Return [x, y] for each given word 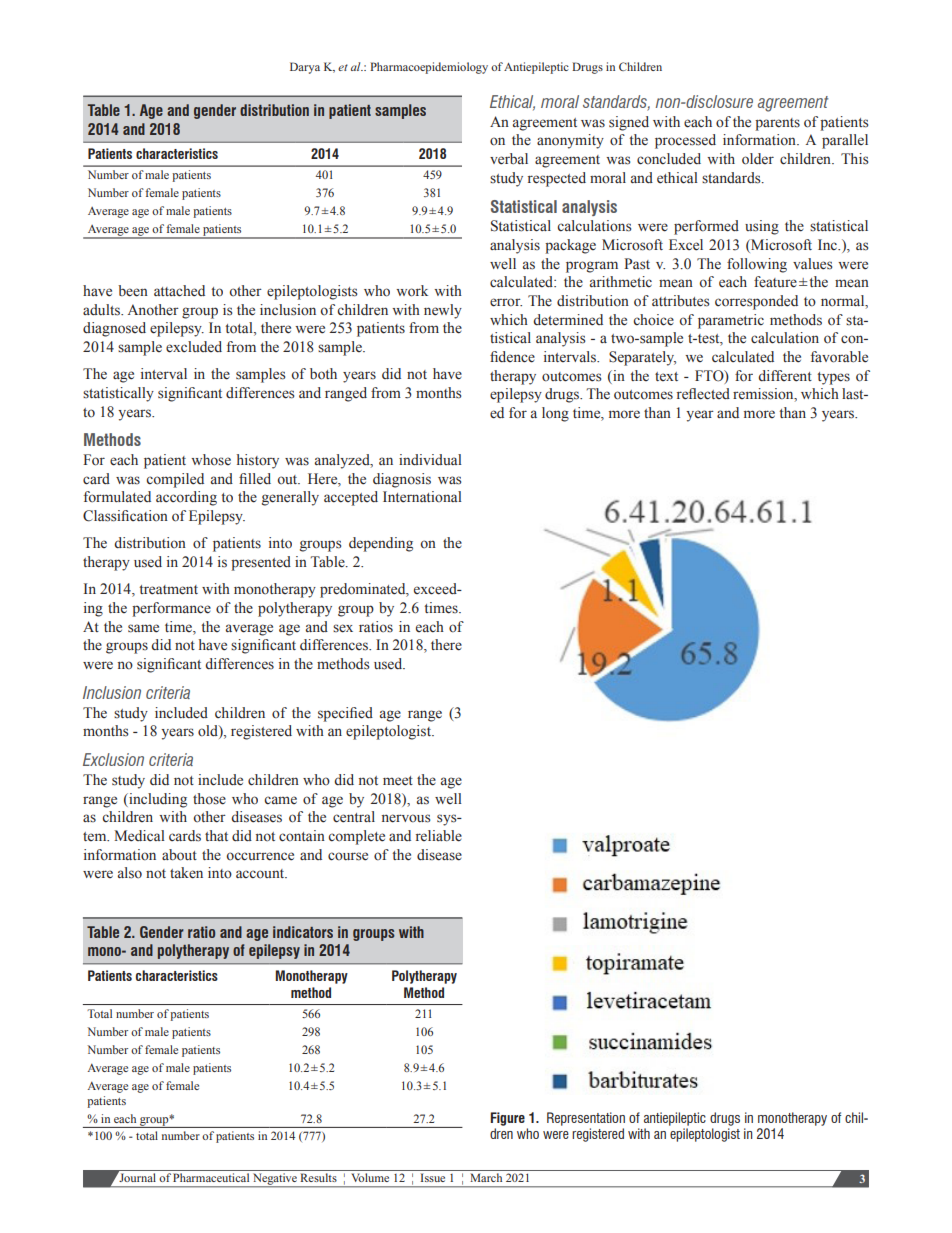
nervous [406, 818]
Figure [507, 1119]
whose [211, 459]
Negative [275, 1180]
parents [777, 124]
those [209, 799]
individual [430, 459]
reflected [703, 394]
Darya [305, 68]
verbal [509, 159]
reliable [439, 836]
